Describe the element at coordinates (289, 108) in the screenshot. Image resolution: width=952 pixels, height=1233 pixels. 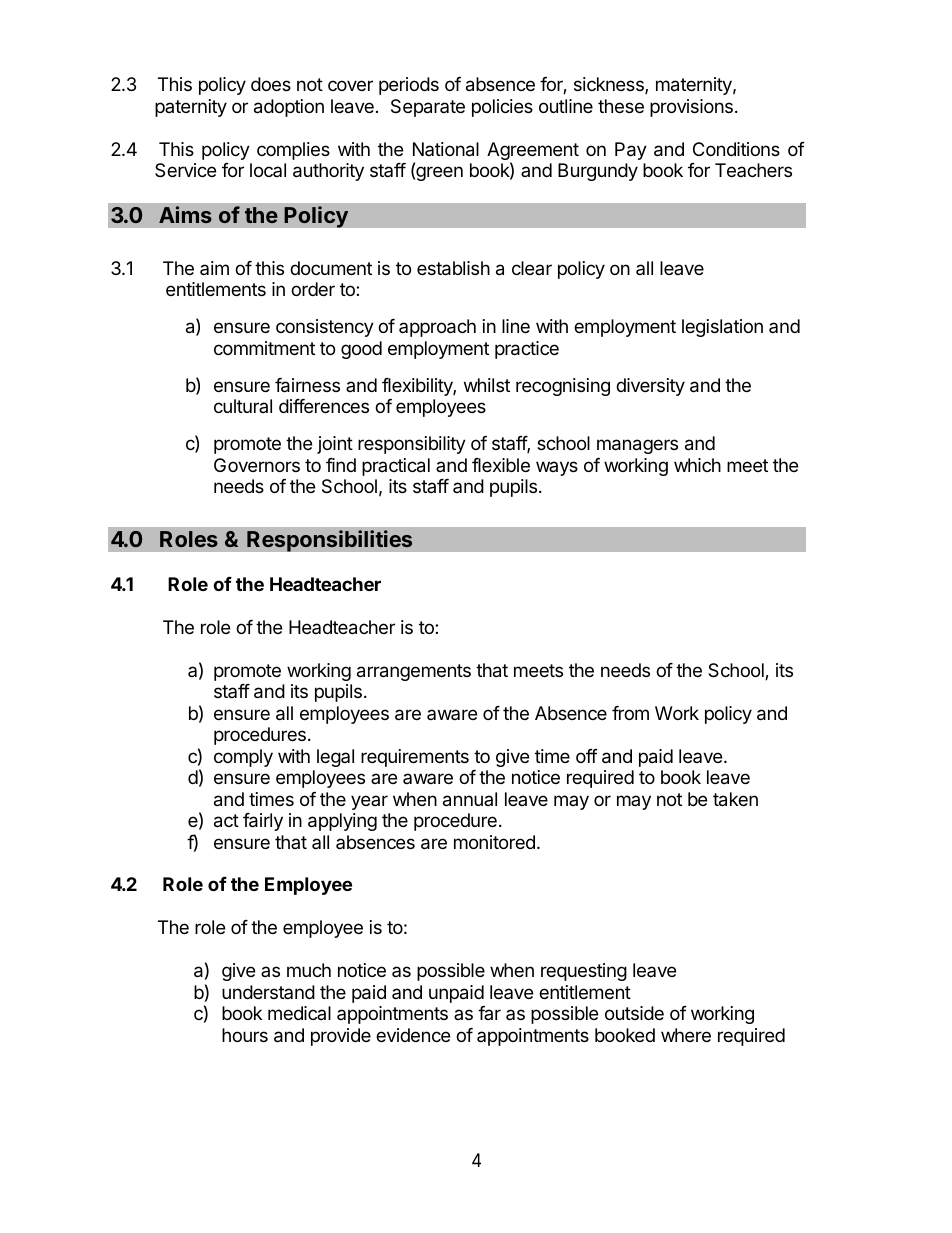
I see `adoption` at that location.
